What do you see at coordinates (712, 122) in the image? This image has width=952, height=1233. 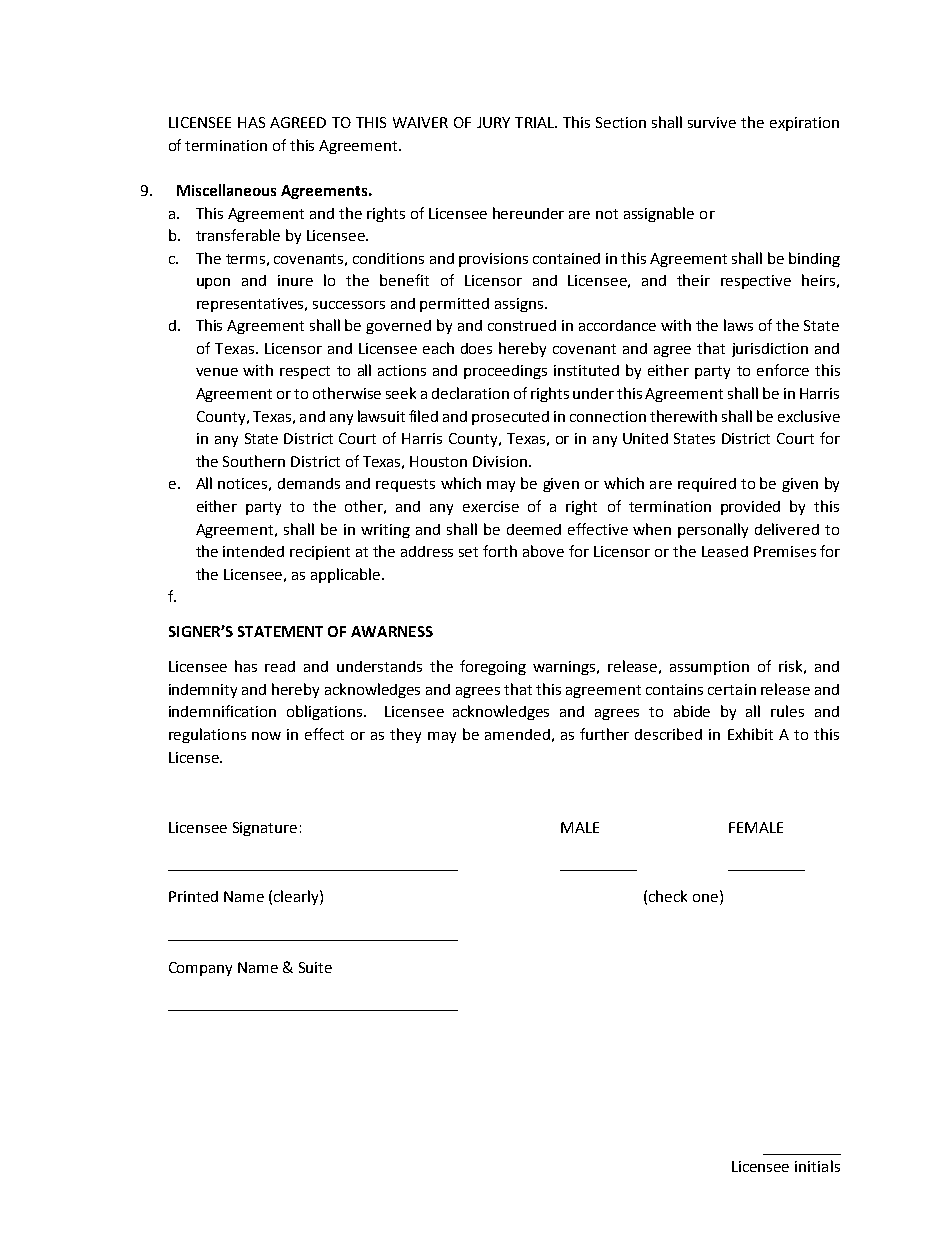 I see `survive` at bounding box center [712, 122].
